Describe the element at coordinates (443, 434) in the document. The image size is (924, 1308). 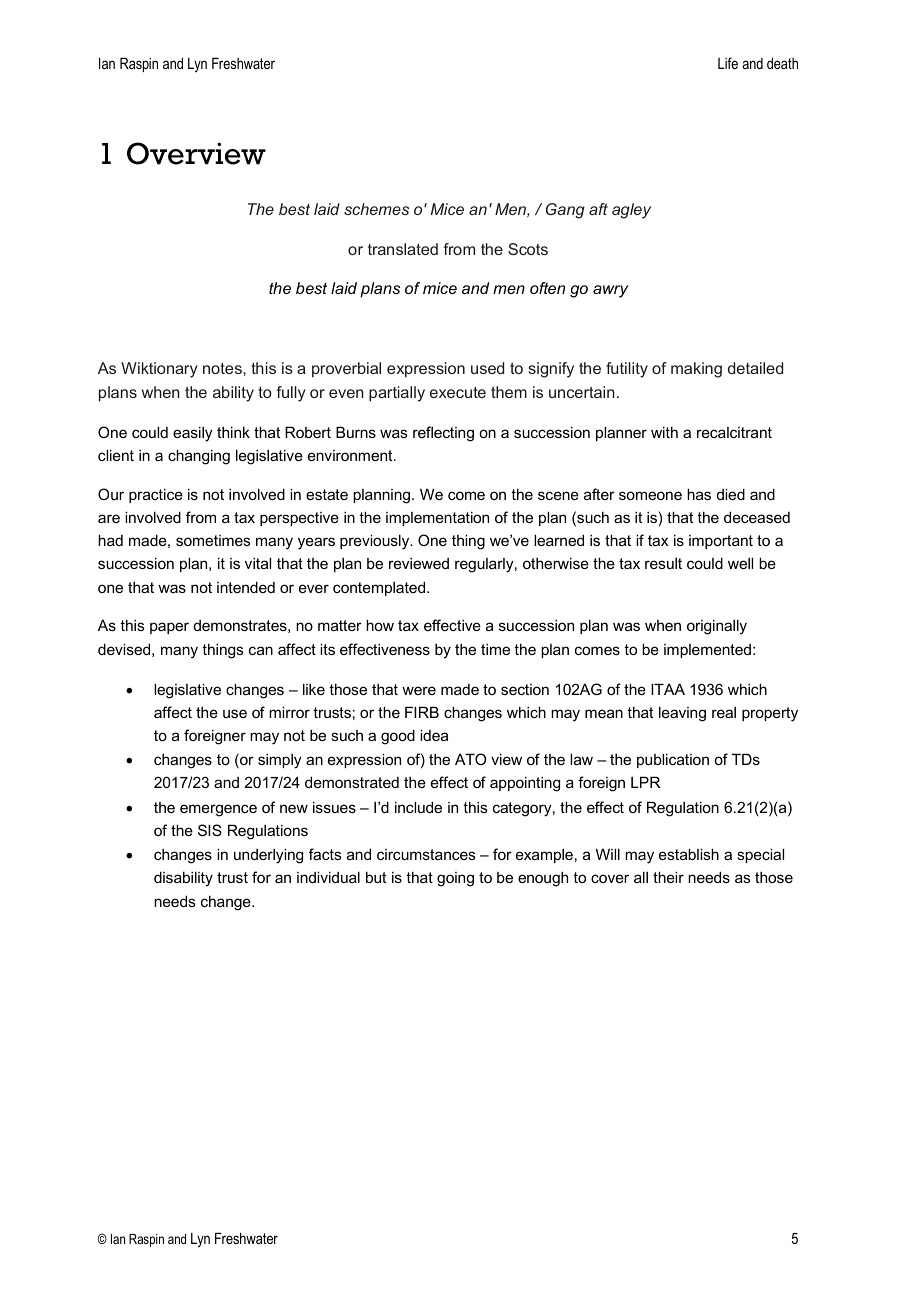
I see `reflecting` at that location.
